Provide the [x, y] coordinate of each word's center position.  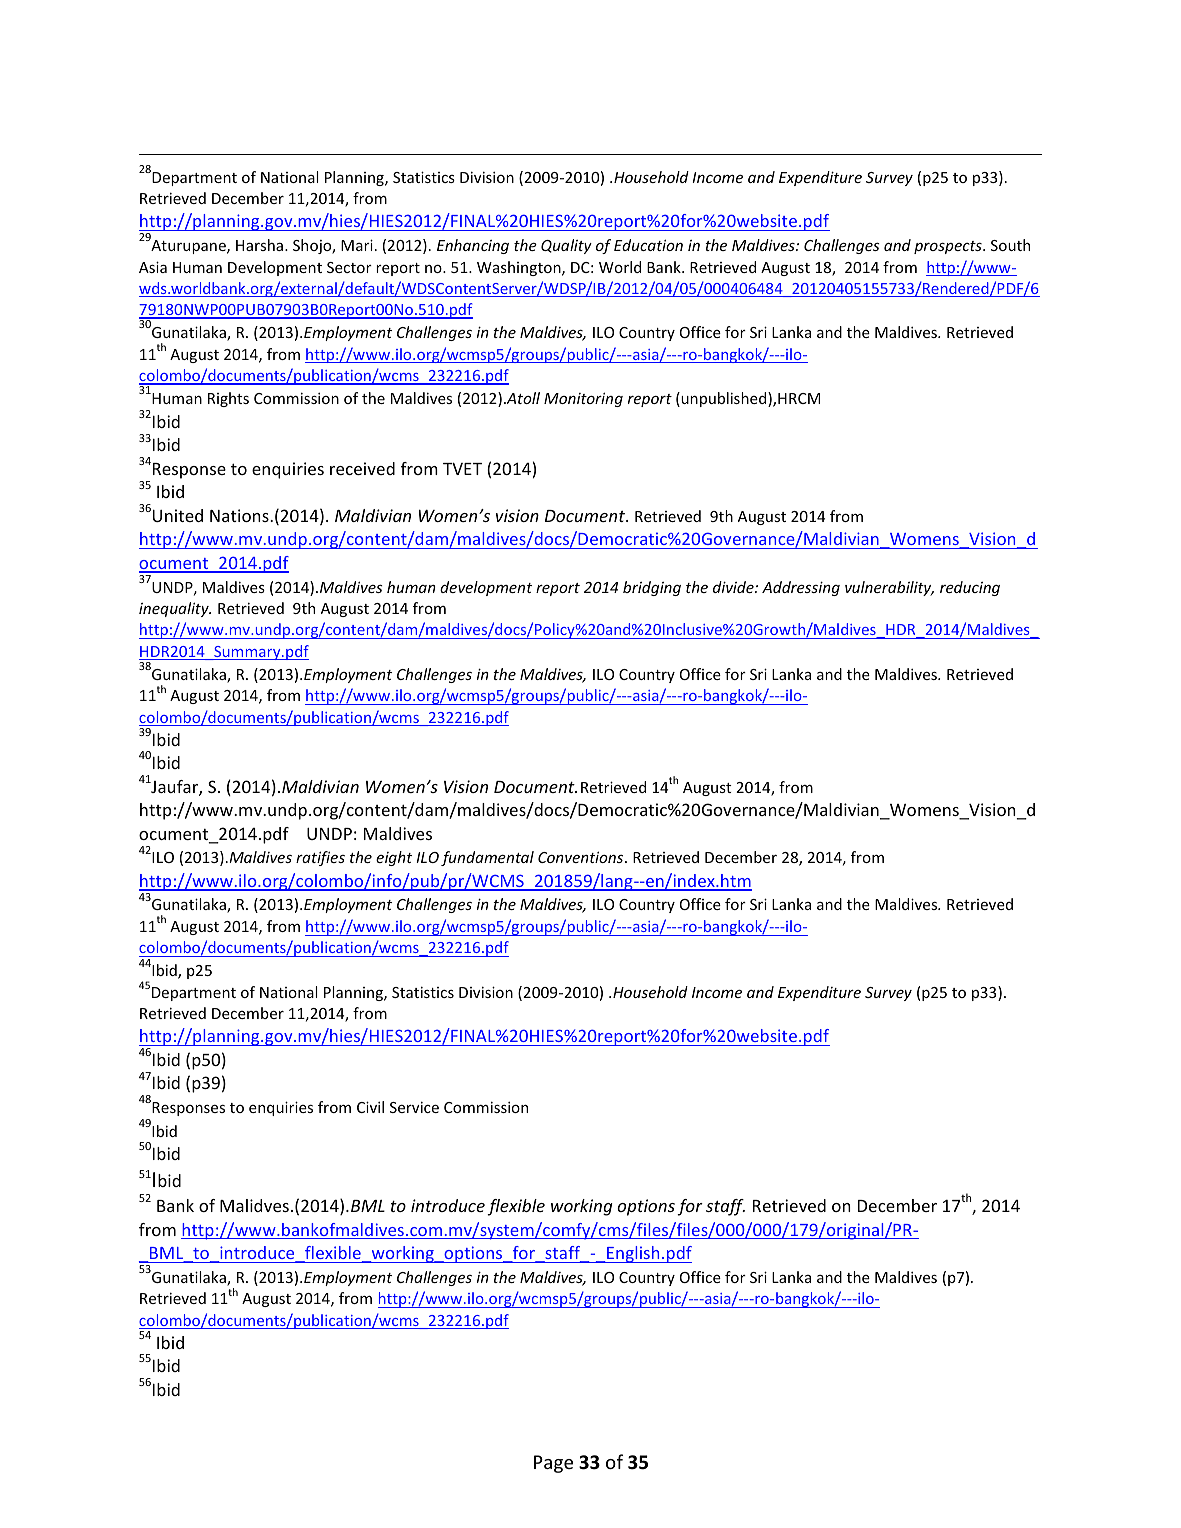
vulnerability [889, 588]
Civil [370, 1107]
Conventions [582, 857]
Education [648, 245]
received [362, 468]
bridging [652, 588]
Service [414, 1107]
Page [553, 1464]
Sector [349, 267]
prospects [949, 247]
